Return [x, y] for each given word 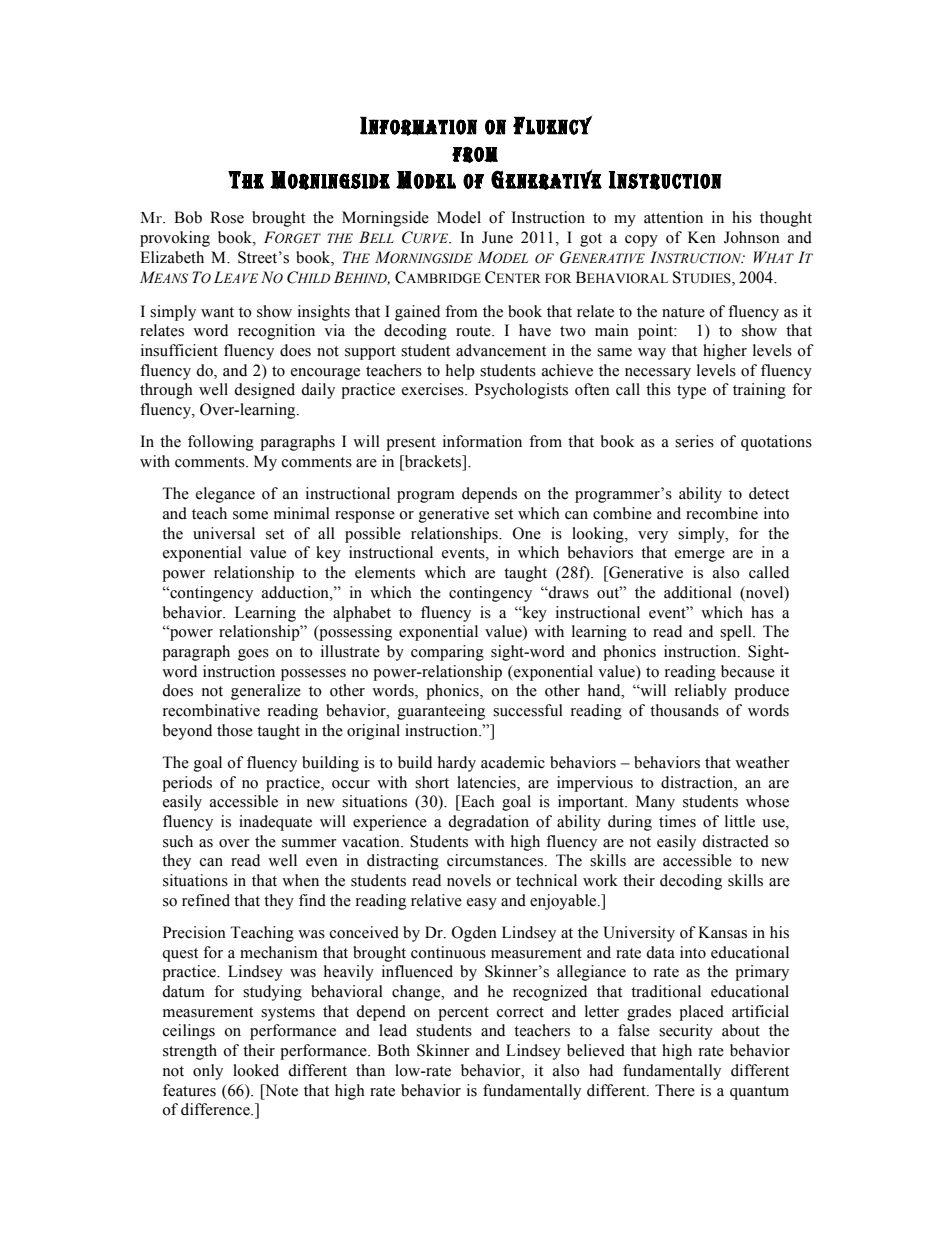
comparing [447, 653]
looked [256, 1070]
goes [253, 655]
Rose [227, 217]
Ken [702, 237]
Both [393, 1050]
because [748, 671]
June [497, 237]
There [675, 1090]
